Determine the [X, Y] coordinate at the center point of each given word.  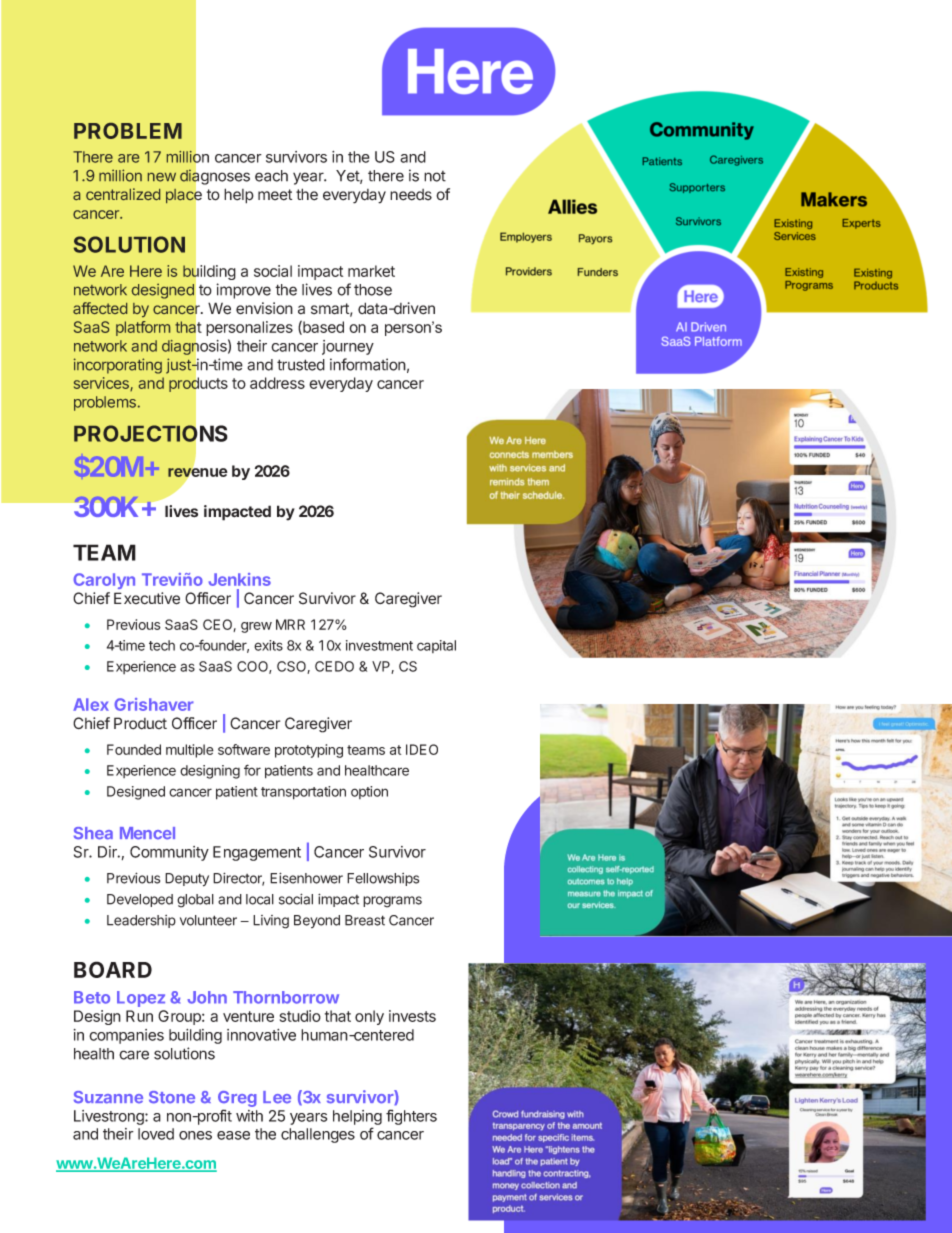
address [277, 383]
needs [411, 195]
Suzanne [108, 1097]
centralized [123, 194]
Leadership [141, 921]
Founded [134, 749]
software [244, 749]
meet [275, 195]
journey [348, 347]
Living [271, 922]
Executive [147, 598]
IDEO [422, 749]
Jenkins [240, 579]
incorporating [118, 366]
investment [379, 645]
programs [392, 902]
